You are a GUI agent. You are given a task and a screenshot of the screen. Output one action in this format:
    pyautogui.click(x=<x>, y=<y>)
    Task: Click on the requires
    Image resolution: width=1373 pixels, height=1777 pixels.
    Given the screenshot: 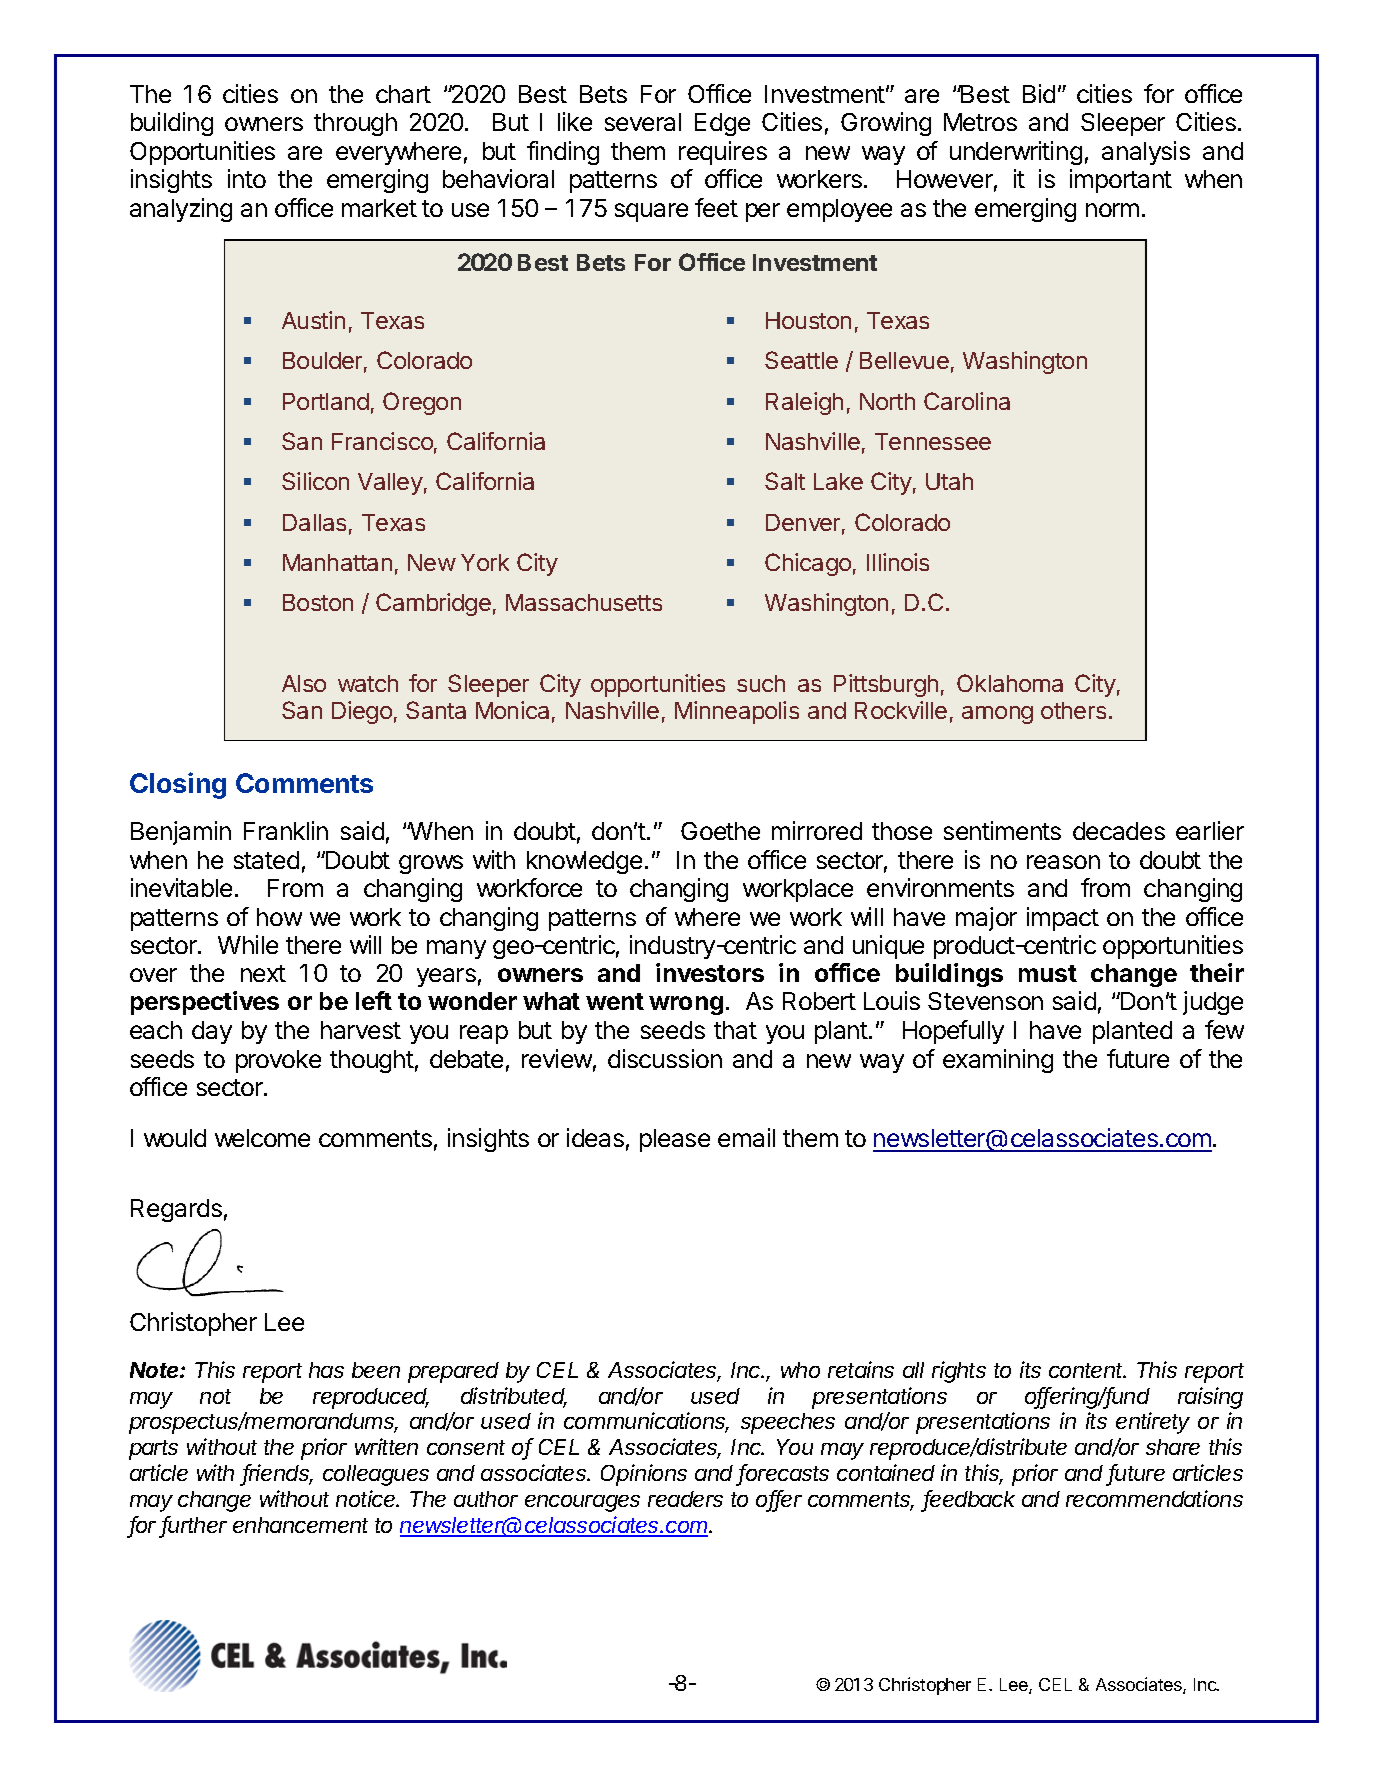 What is the action you would take?
    pyautogui.click(x=723, y=153)
